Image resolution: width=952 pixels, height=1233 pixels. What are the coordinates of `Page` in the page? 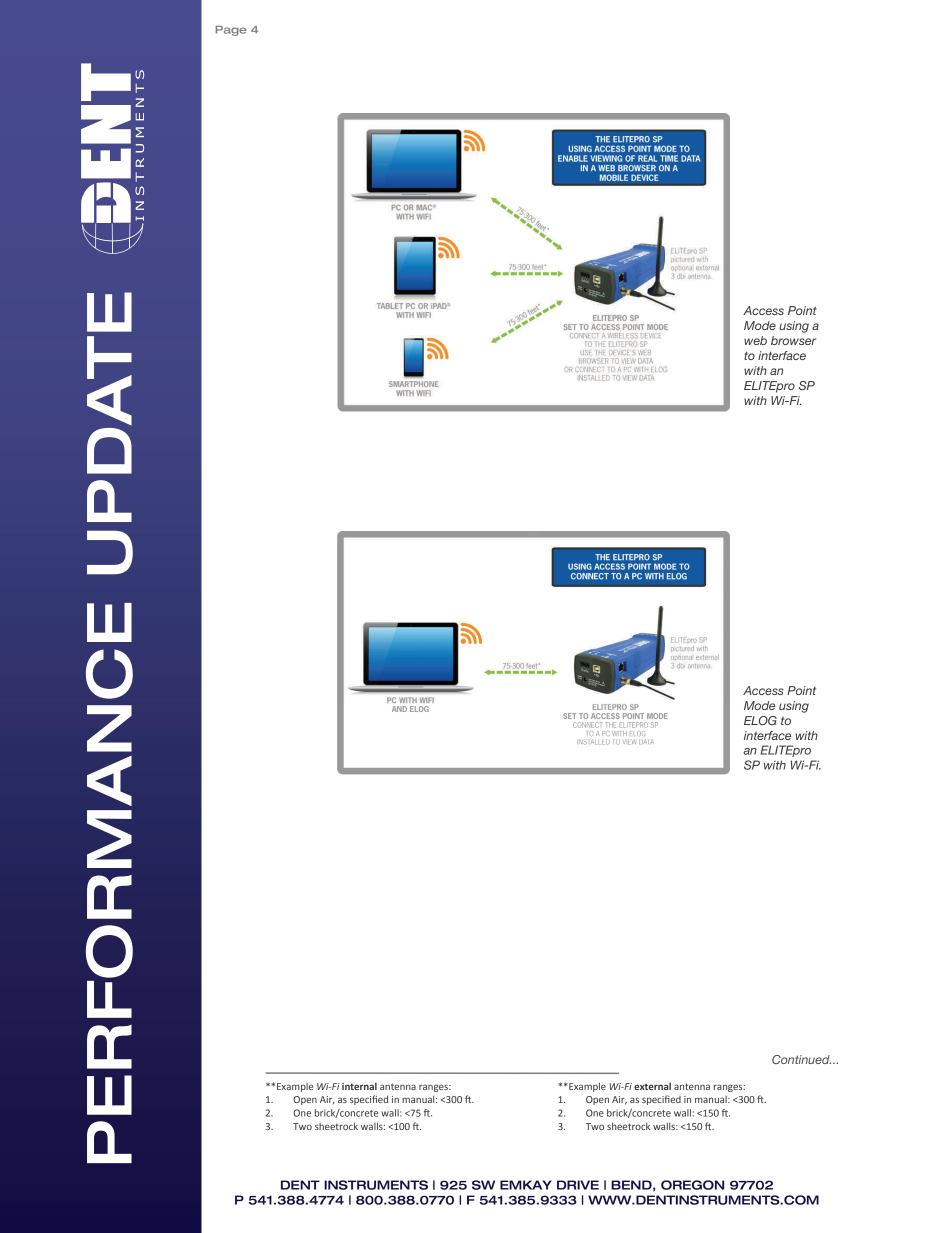 It's located at (231, 31).
